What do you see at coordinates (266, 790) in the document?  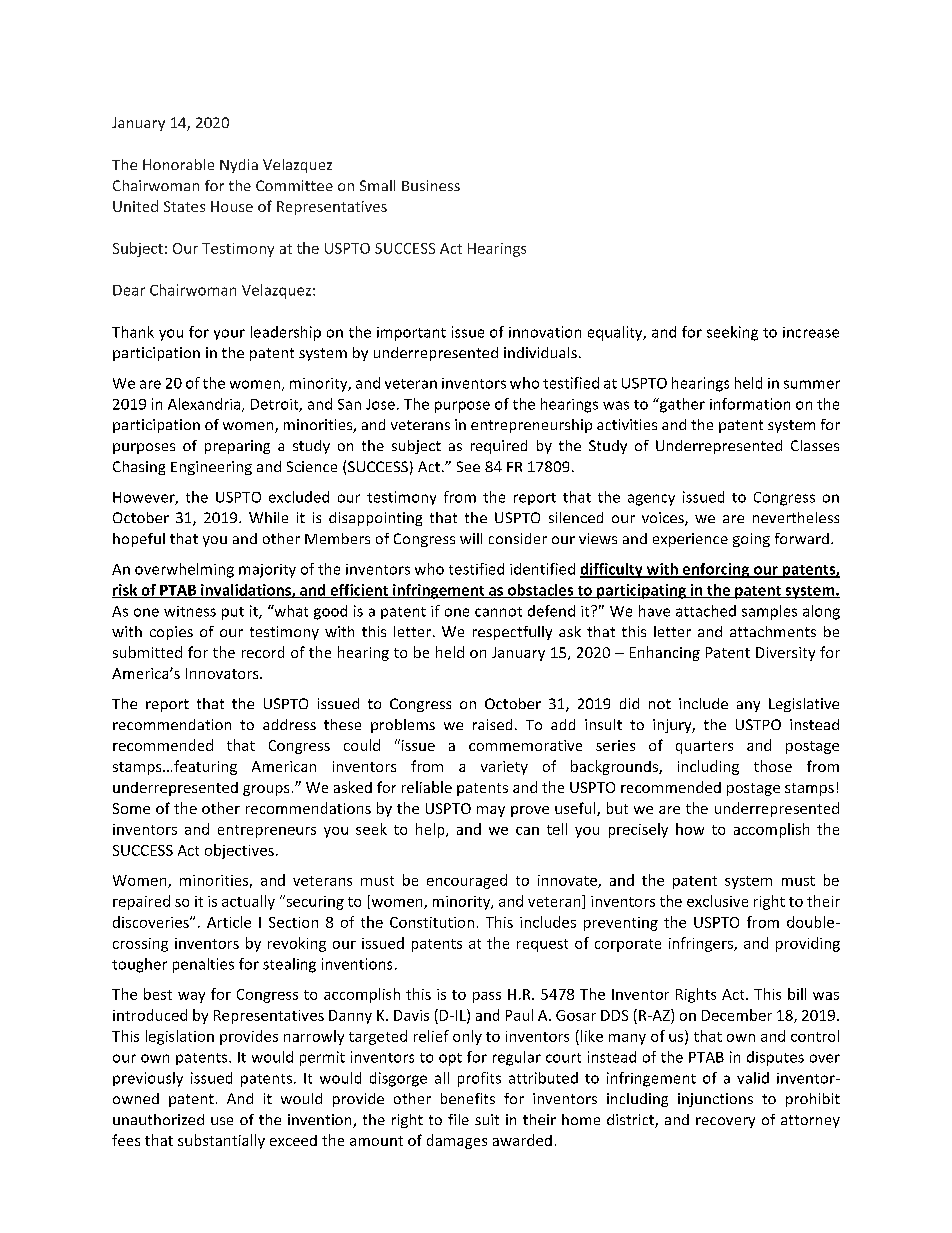 I see `groups` at bounding box center [266, 790].
